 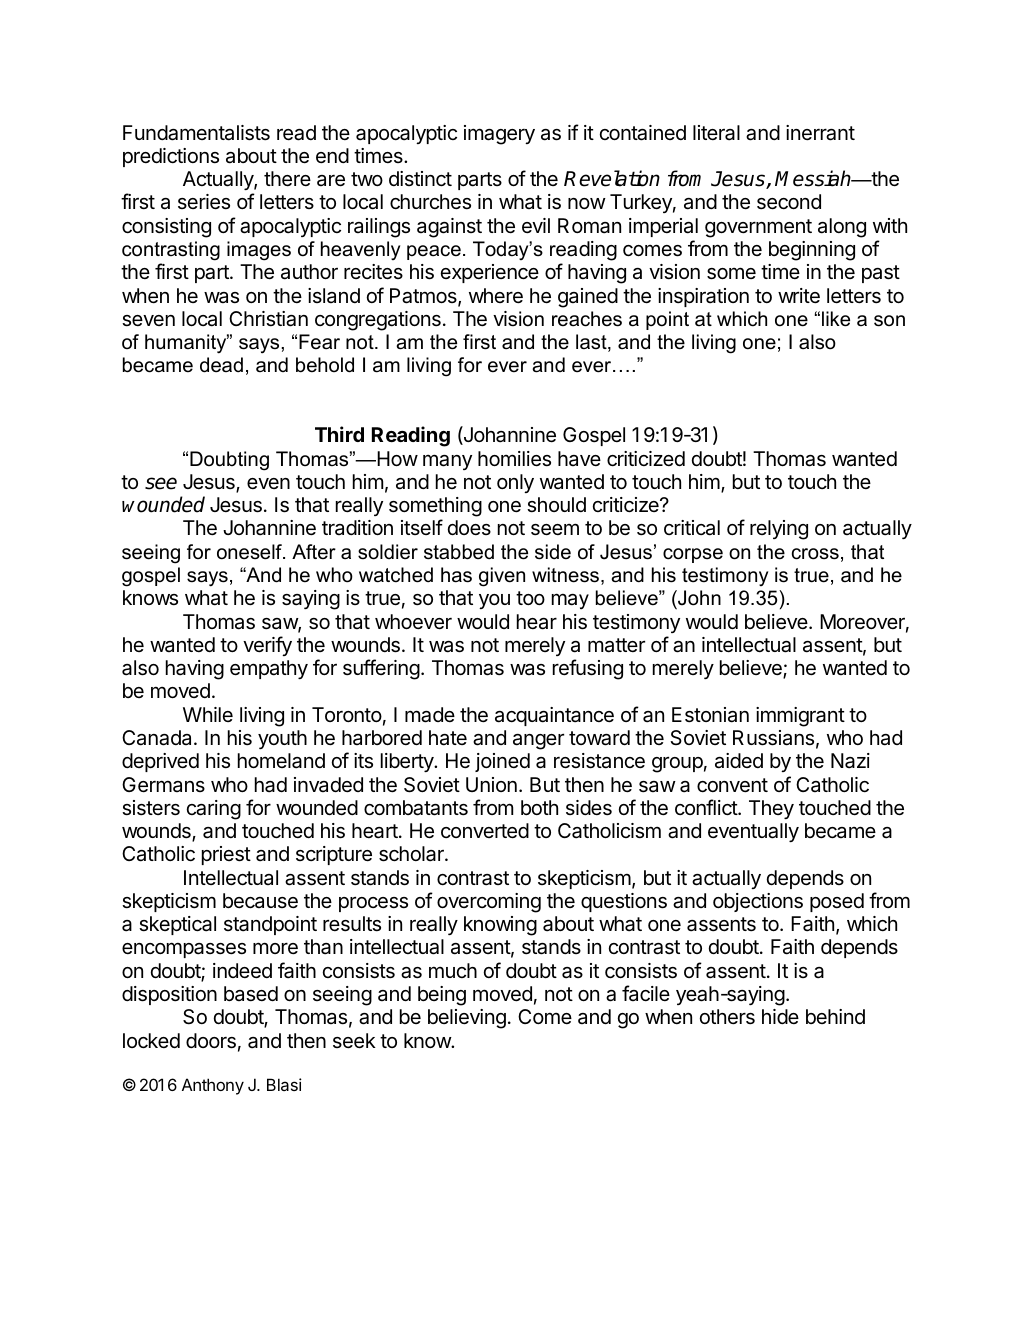 What do you see at coordinates (780, 1016) in the image?
I see `hide` at bounding box center [780, 1016].
